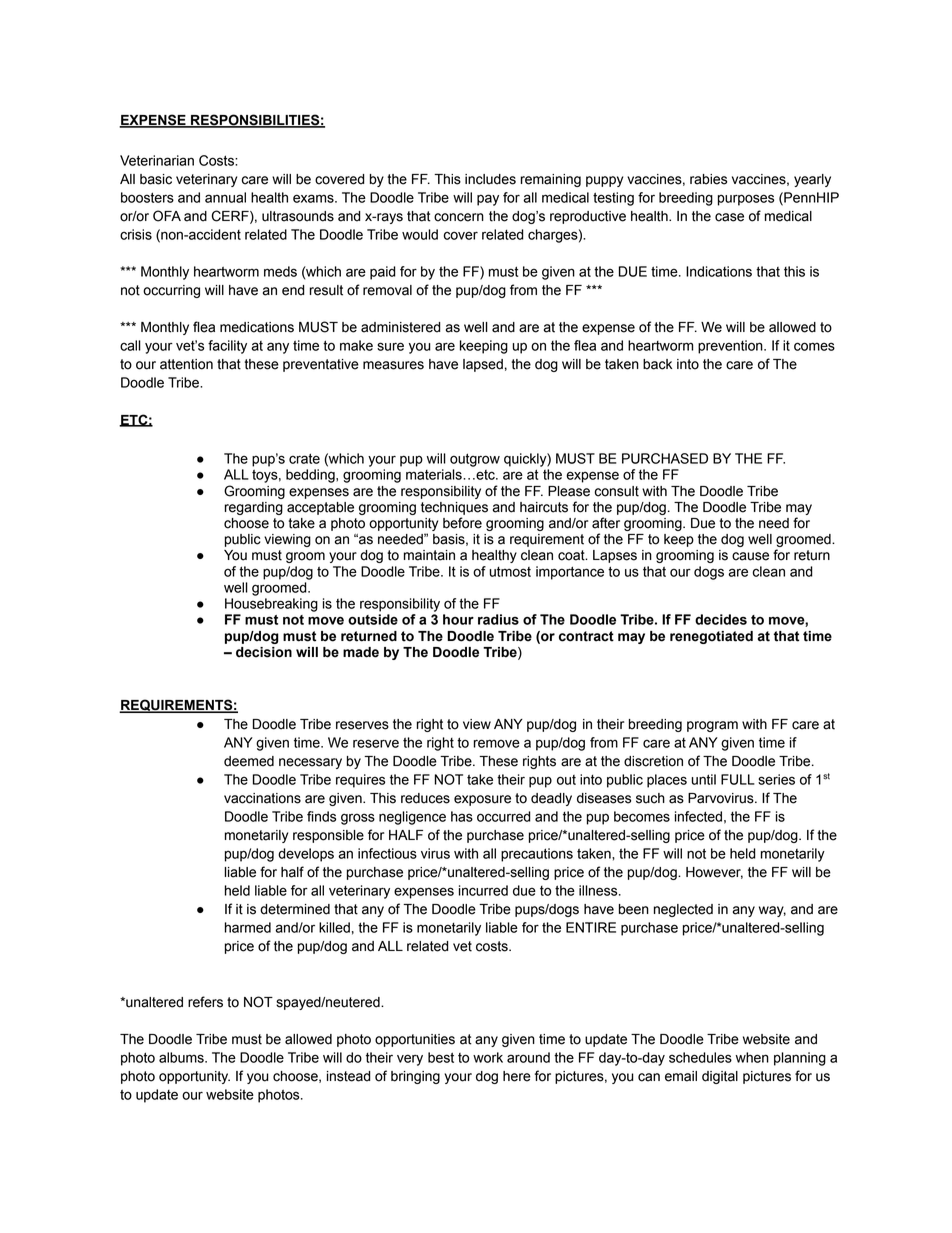  I want to click on purposes, so click(746, 200).
